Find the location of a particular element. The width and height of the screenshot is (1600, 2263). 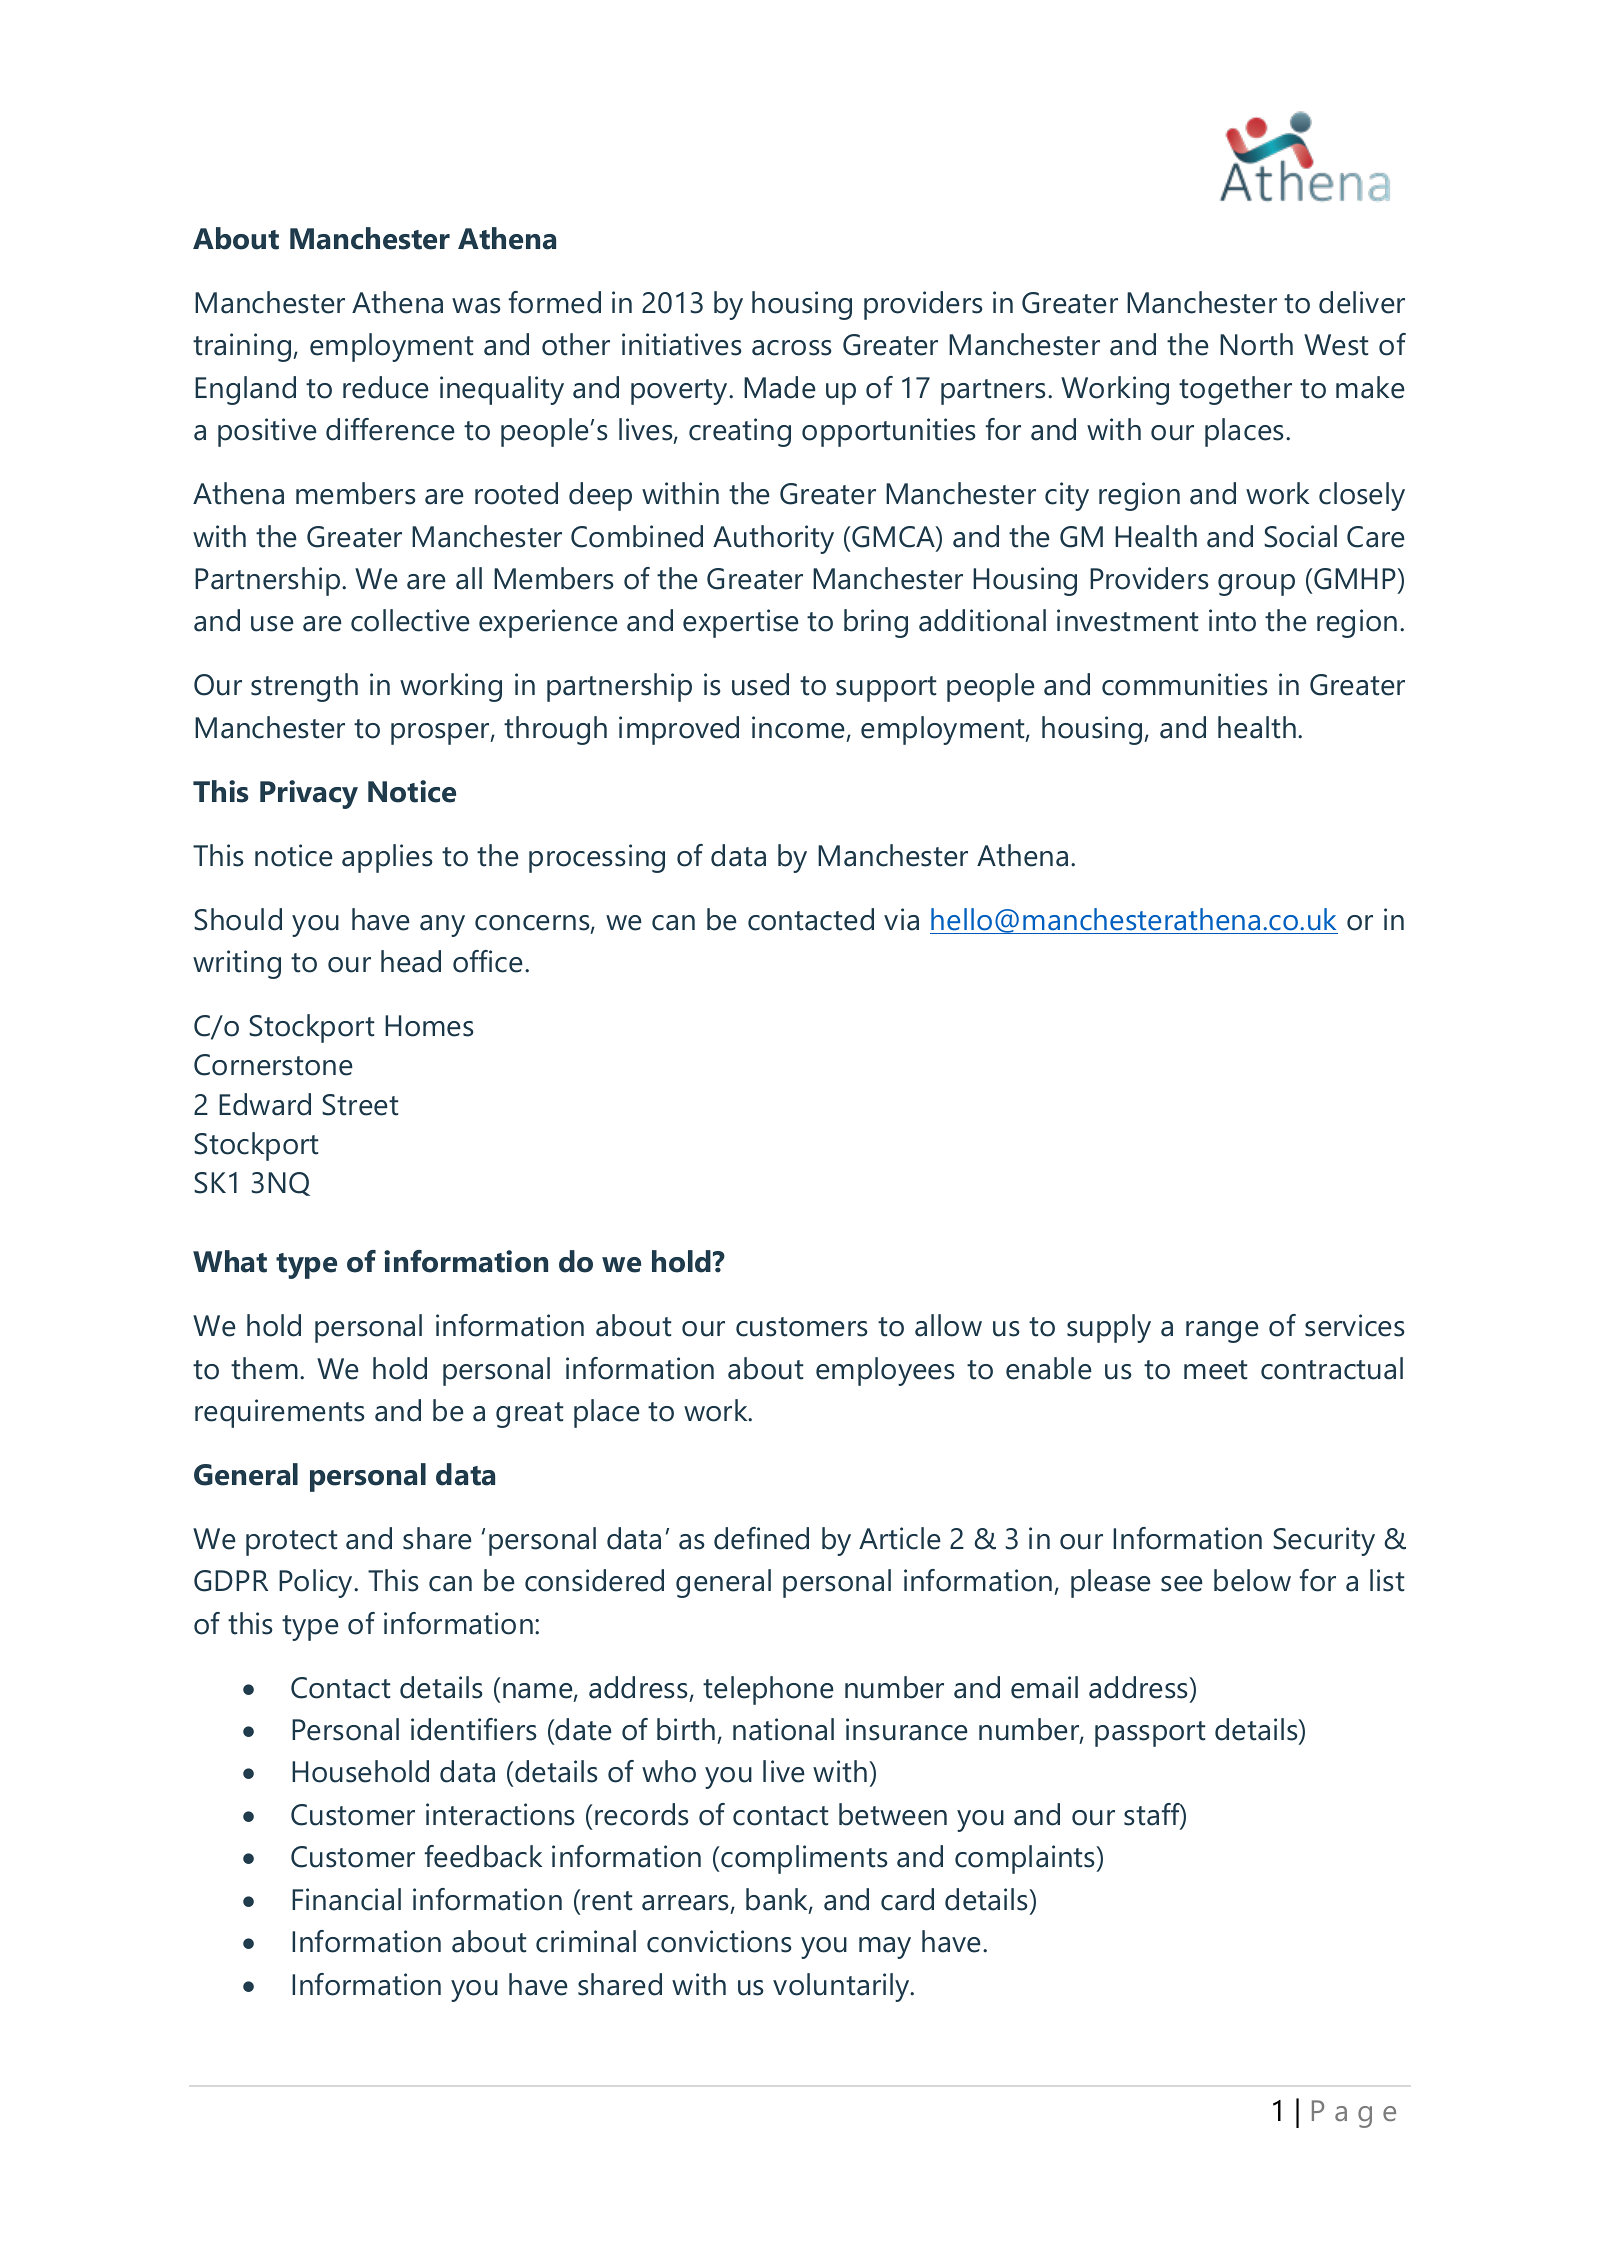

North is located at coordinates (1256, 344).
